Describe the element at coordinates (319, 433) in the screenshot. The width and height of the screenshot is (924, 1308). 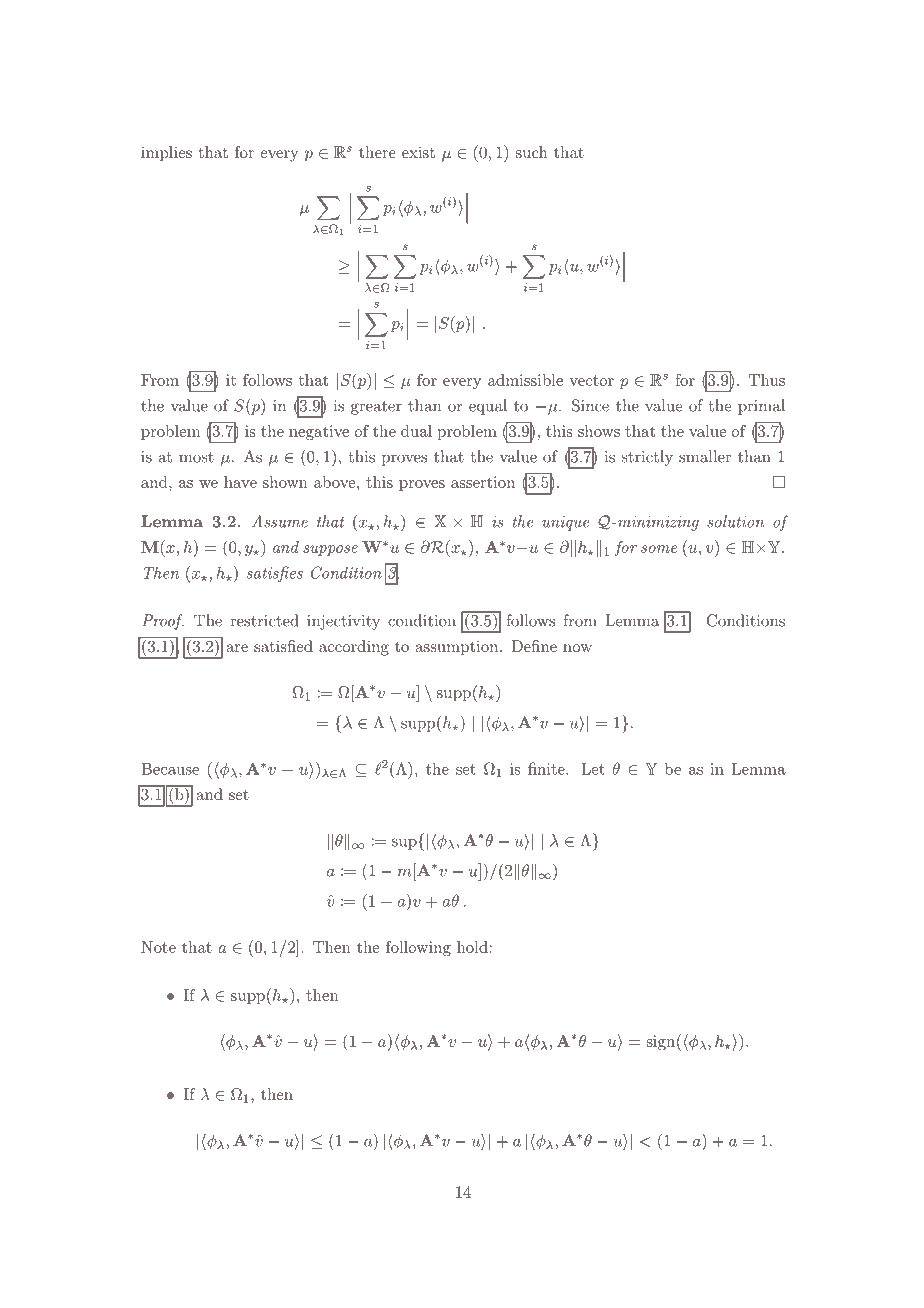
I see `negative` at that location.
